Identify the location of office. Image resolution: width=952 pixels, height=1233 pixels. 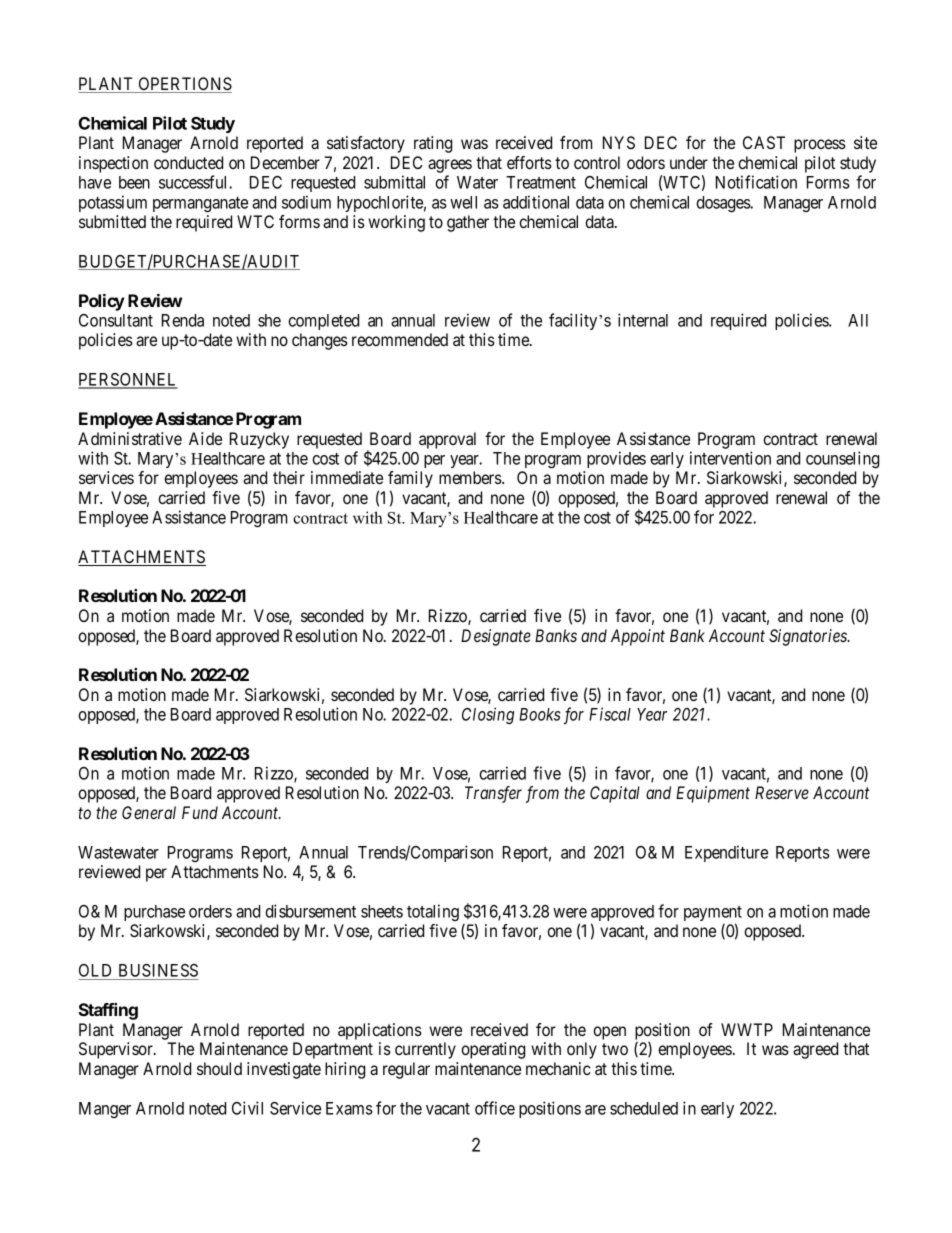
(495, 1108).
